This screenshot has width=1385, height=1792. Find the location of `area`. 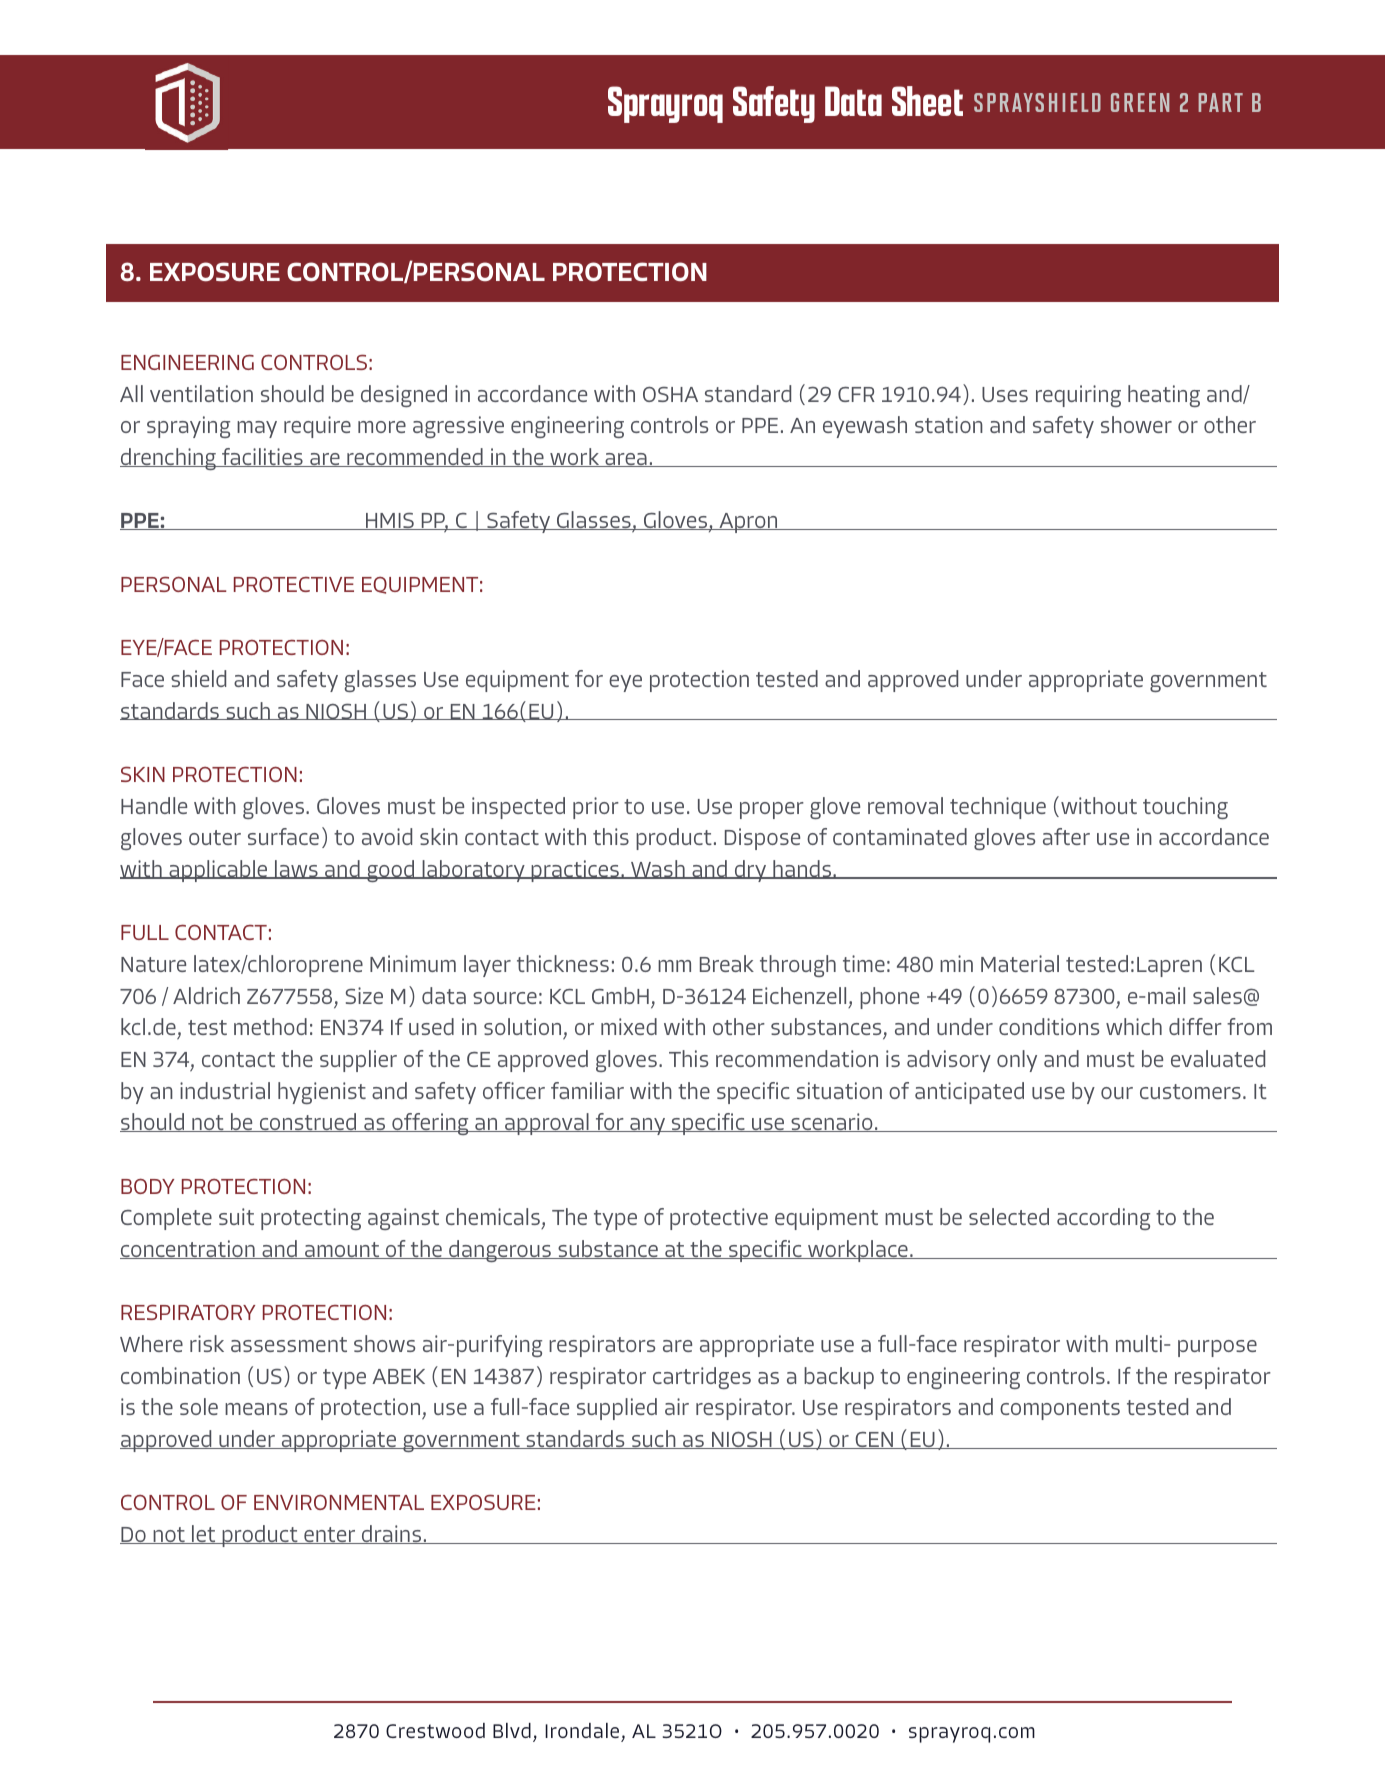

area is located at coordinates (626, 460).
